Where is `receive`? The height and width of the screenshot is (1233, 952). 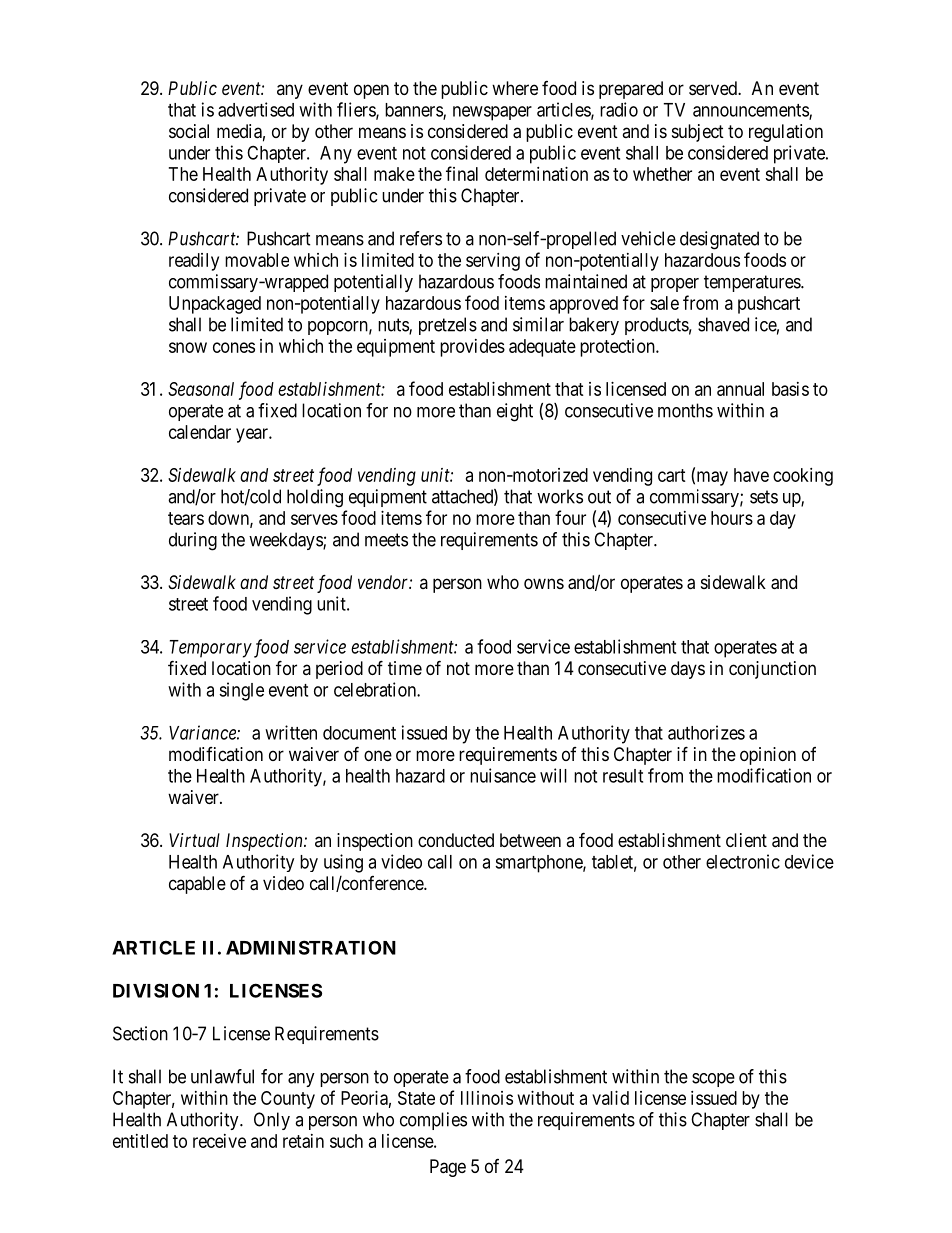 receive is located at coordinates (219, 1141).
